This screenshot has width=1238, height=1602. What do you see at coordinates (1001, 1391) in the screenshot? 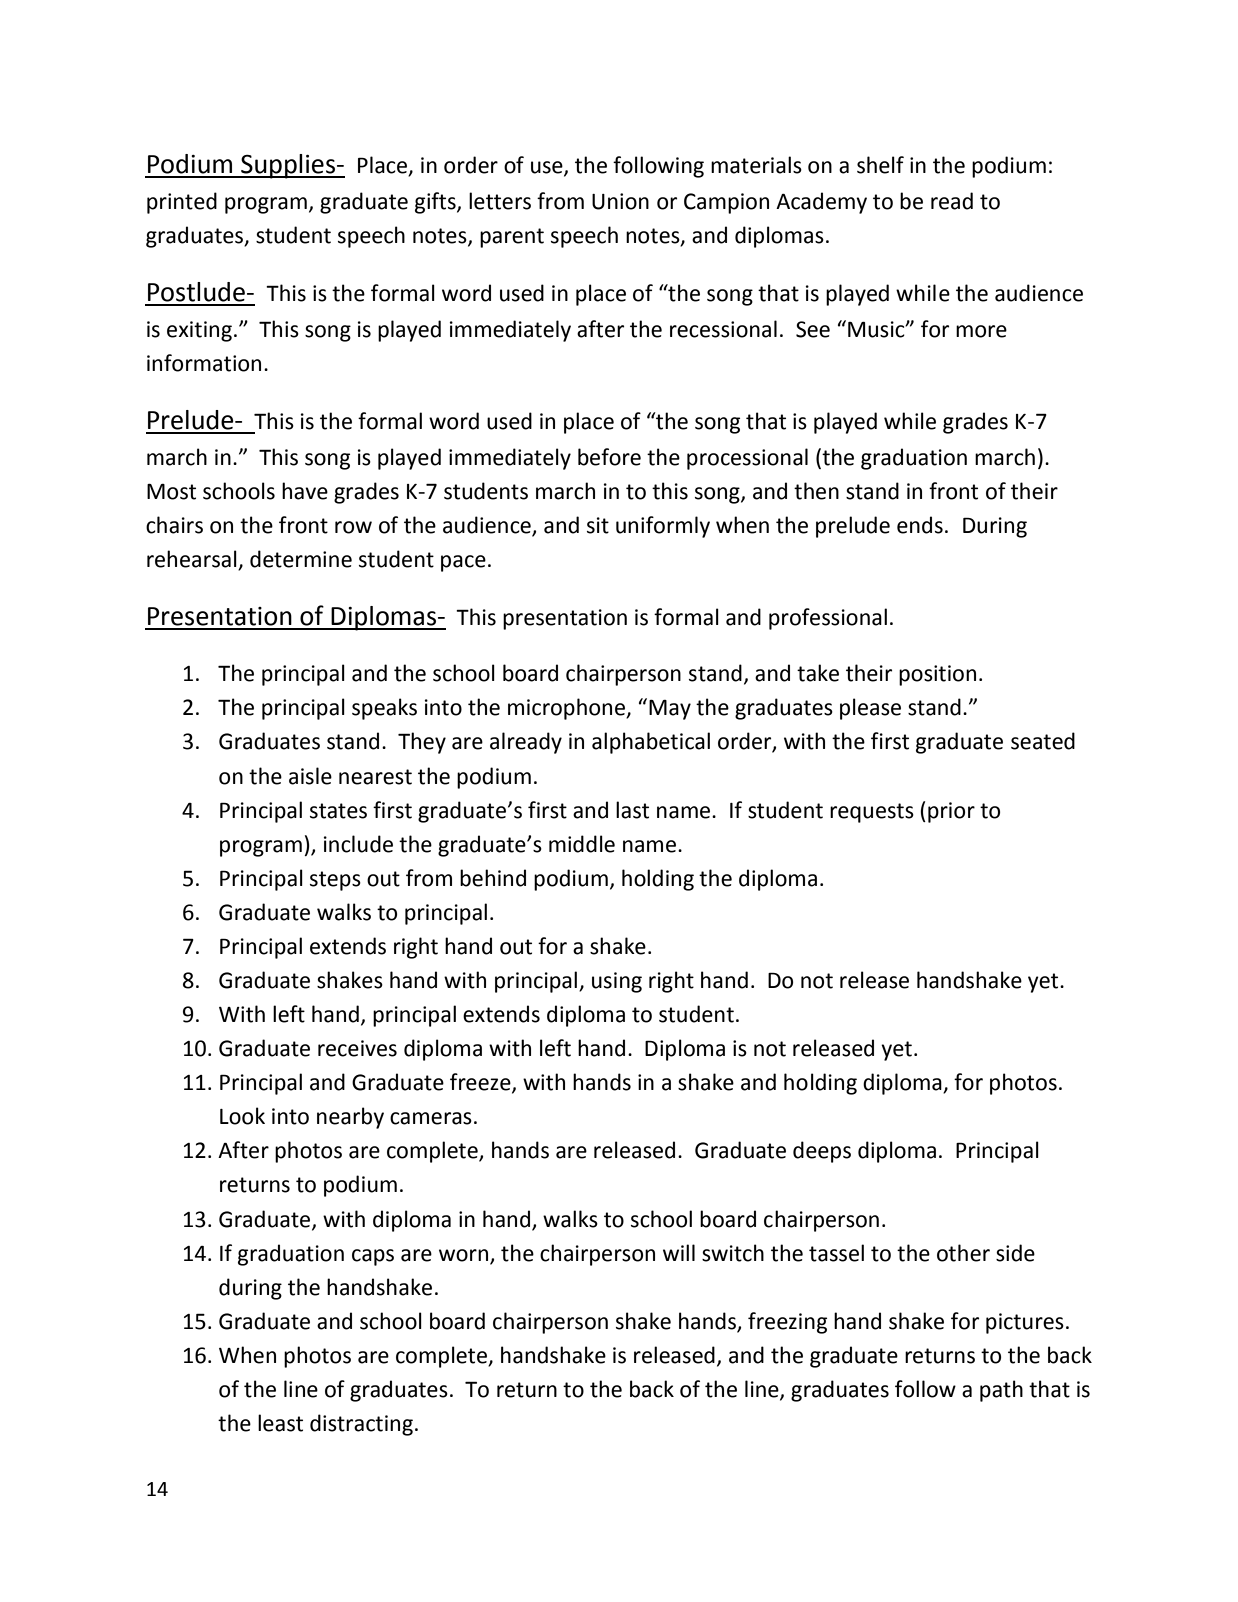
I see `path` at bounding box center [1001, 1391].
